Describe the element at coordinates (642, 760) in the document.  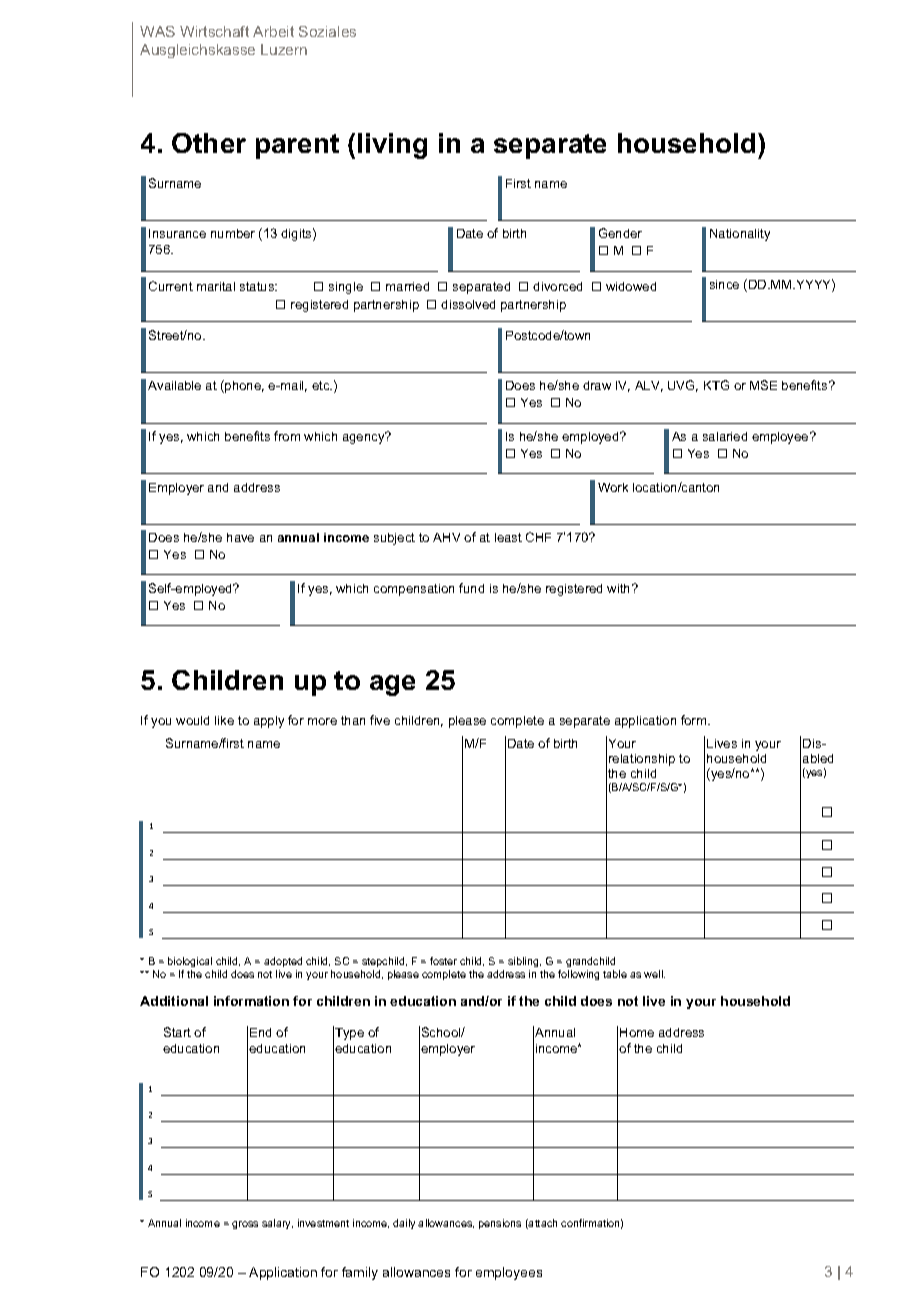
I see `relationship` at that location.
